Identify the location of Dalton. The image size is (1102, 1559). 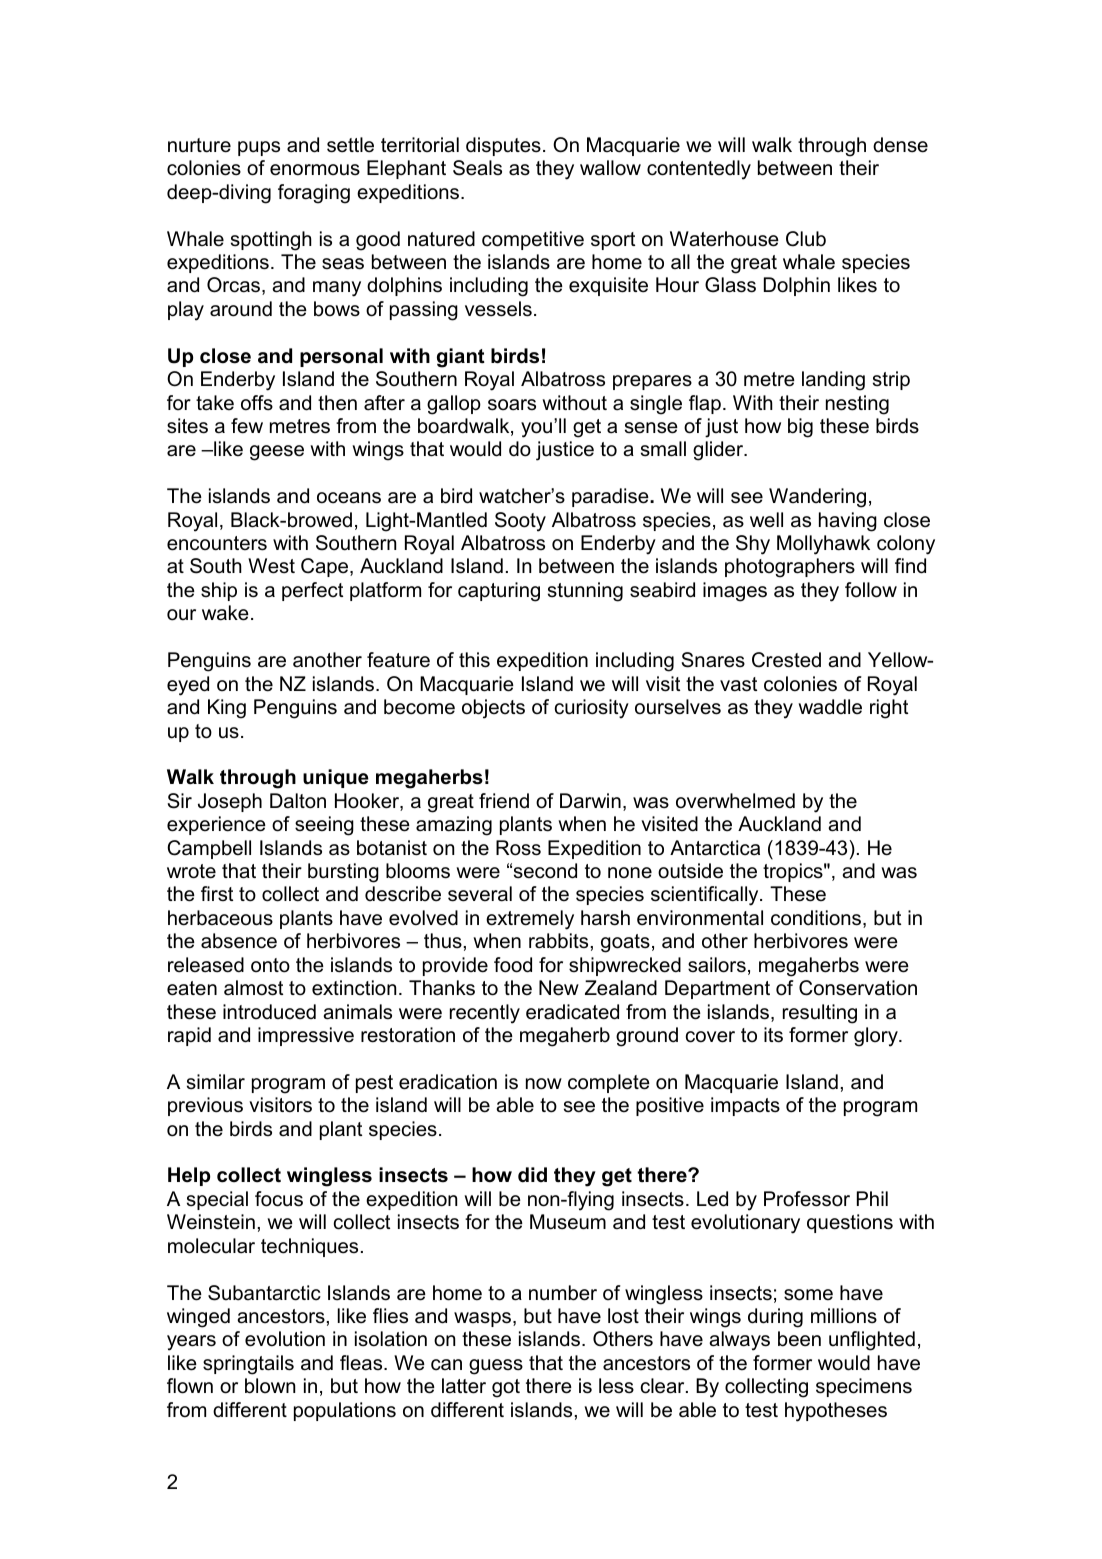
(298, 801).
